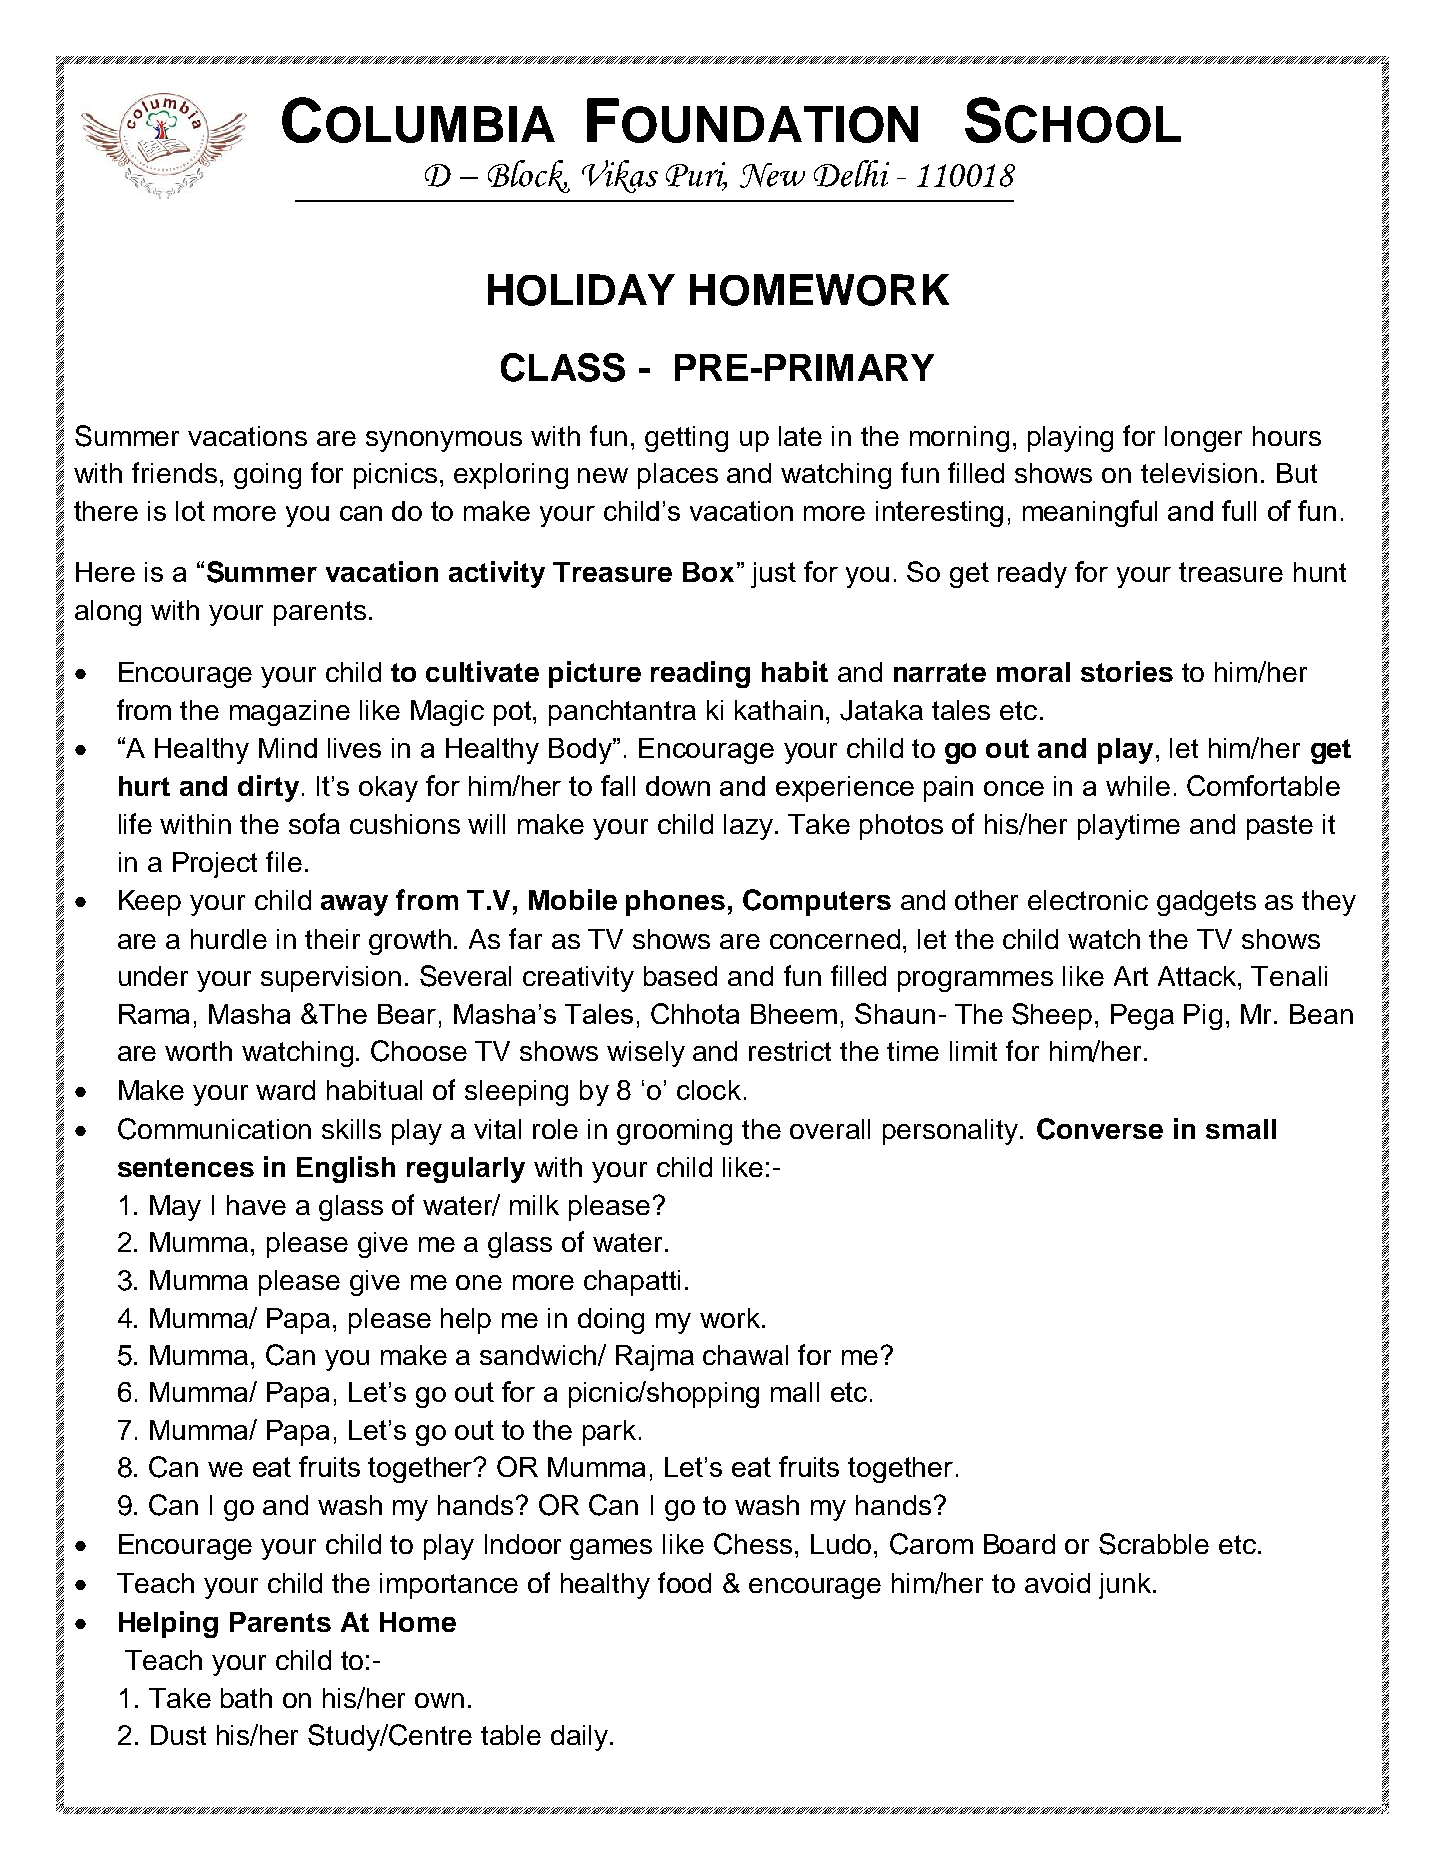 This page has width=1445, height=1870. What do you see at coordinates (611, 1321) in the page?
I see `doing` at bounding box center [611, 1321].
